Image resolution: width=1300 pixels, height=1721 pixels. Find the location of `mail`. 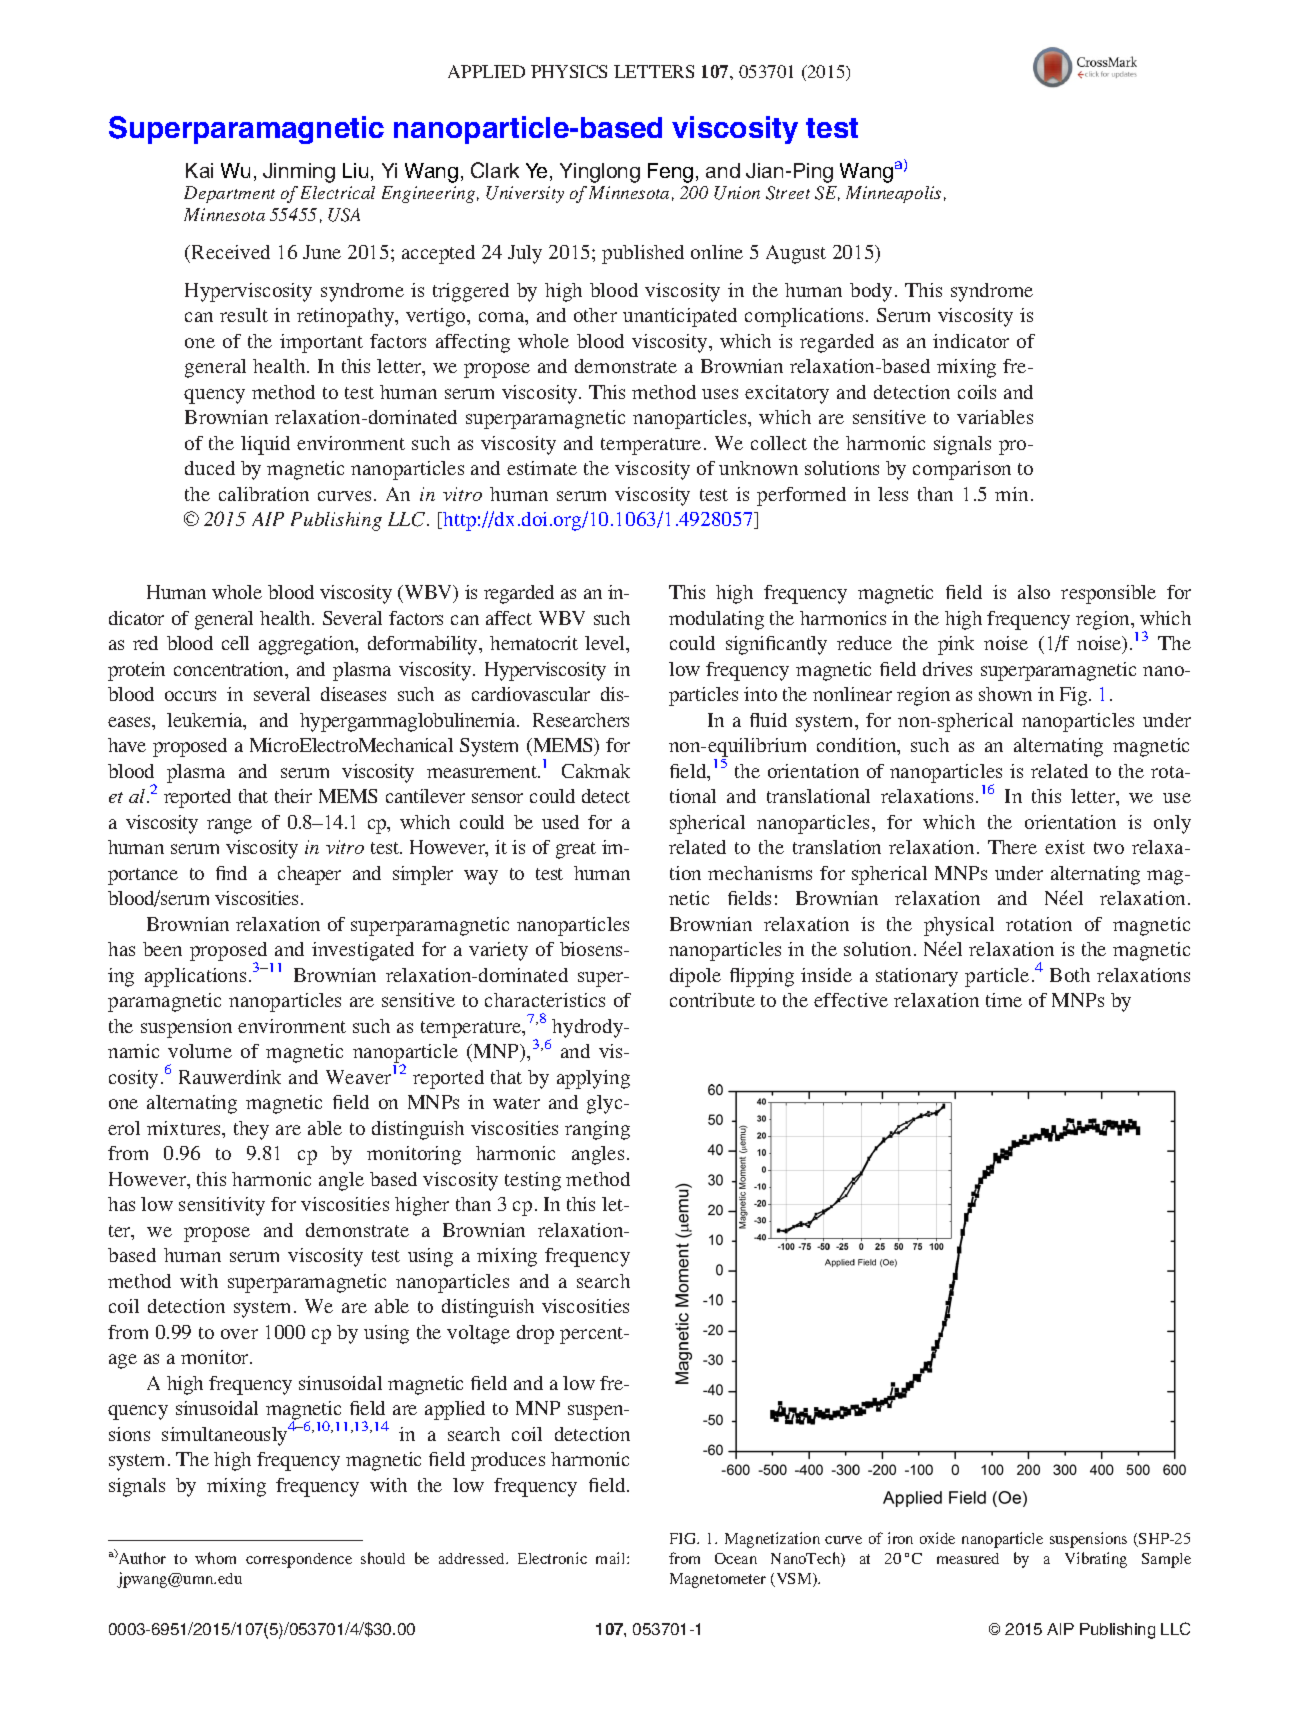

mail is located at coordinates (612, 1558).
